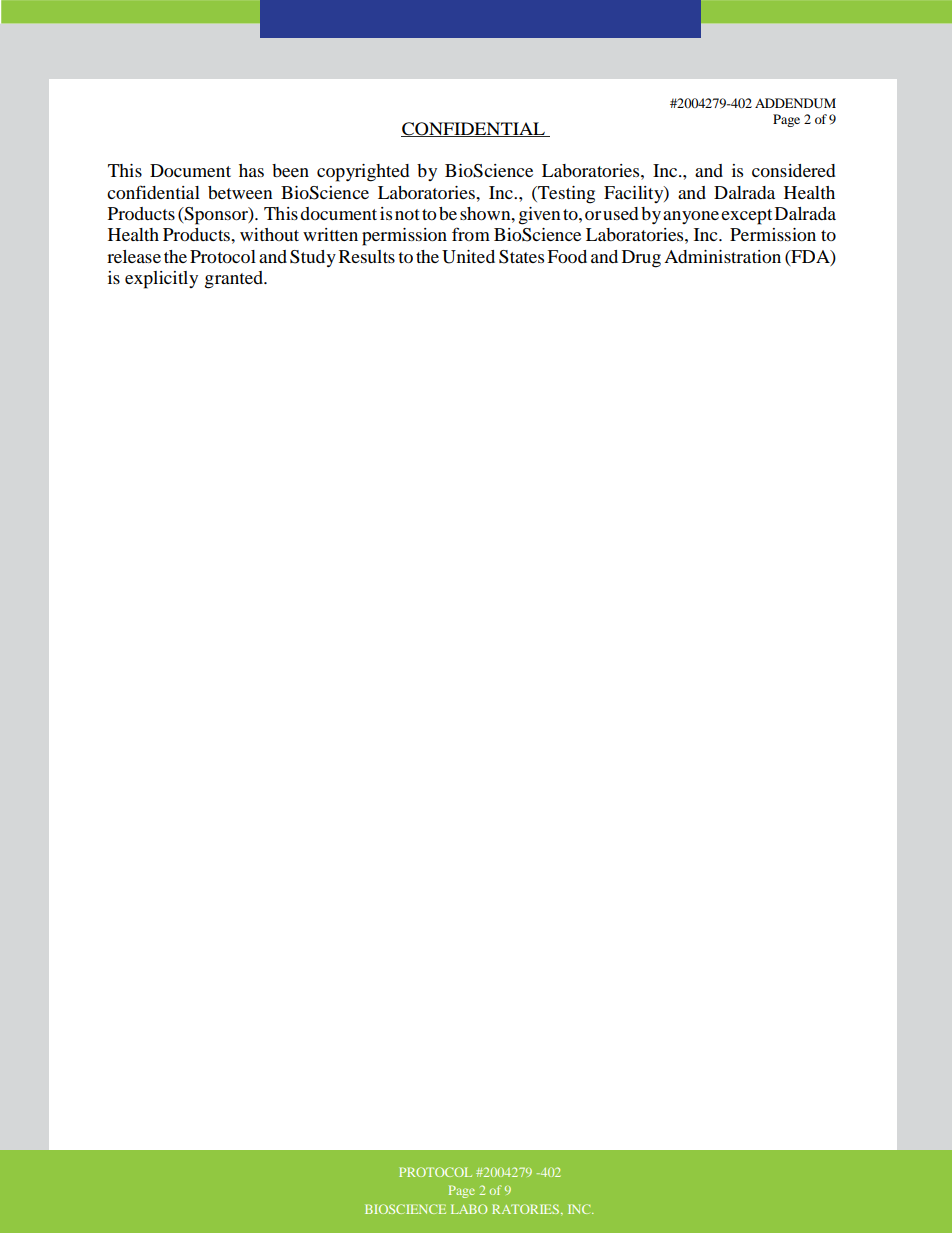  I want to click on copyrighted, so click(363, 173).
